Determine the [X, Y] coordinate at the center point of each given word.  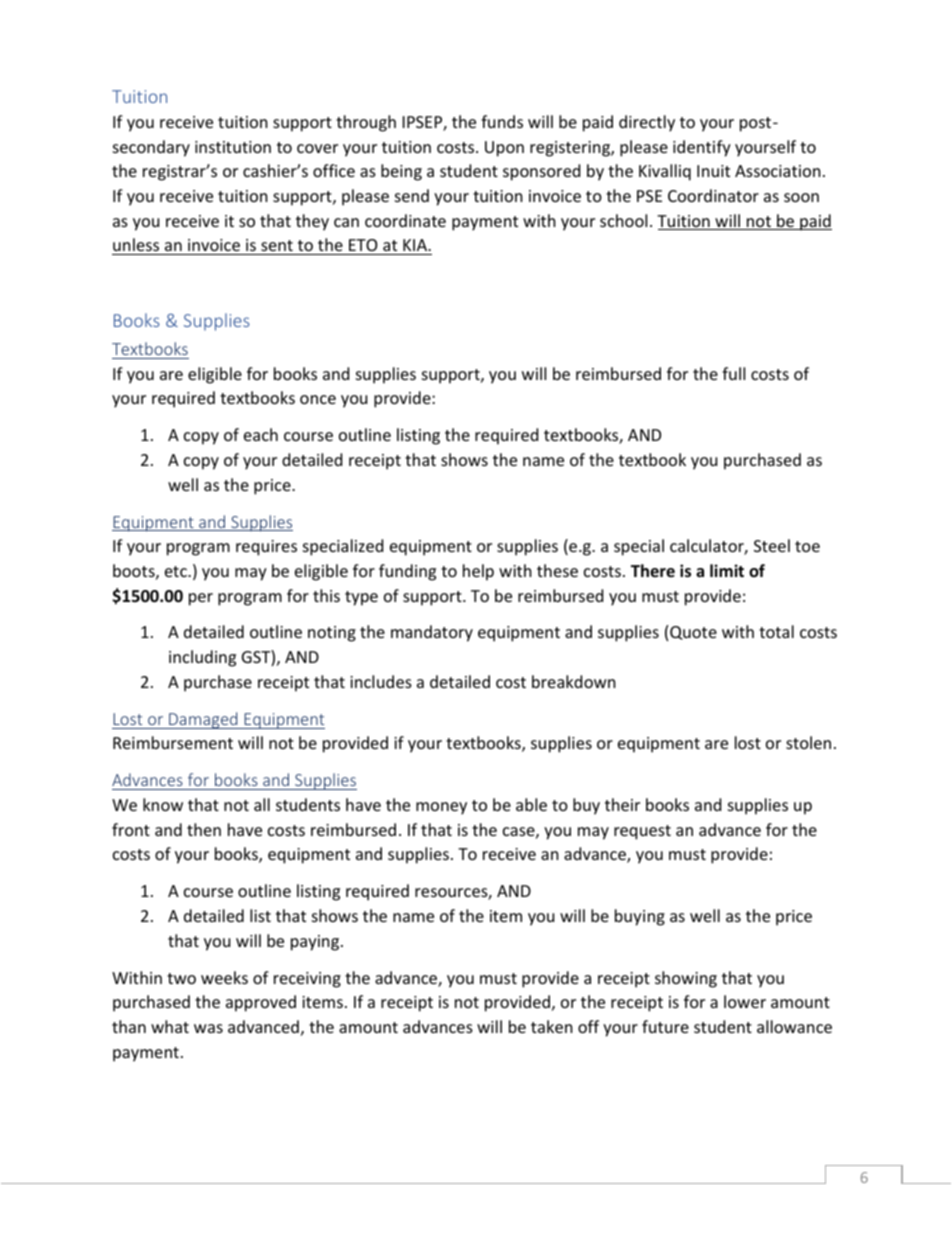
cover [317, 148]
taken [552, 1026]
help [478, 572]
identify [702, 148]
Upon [504, 149]
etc [177, 571]
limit [727, 570]
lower [745, 1001]
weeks [224, 977]
